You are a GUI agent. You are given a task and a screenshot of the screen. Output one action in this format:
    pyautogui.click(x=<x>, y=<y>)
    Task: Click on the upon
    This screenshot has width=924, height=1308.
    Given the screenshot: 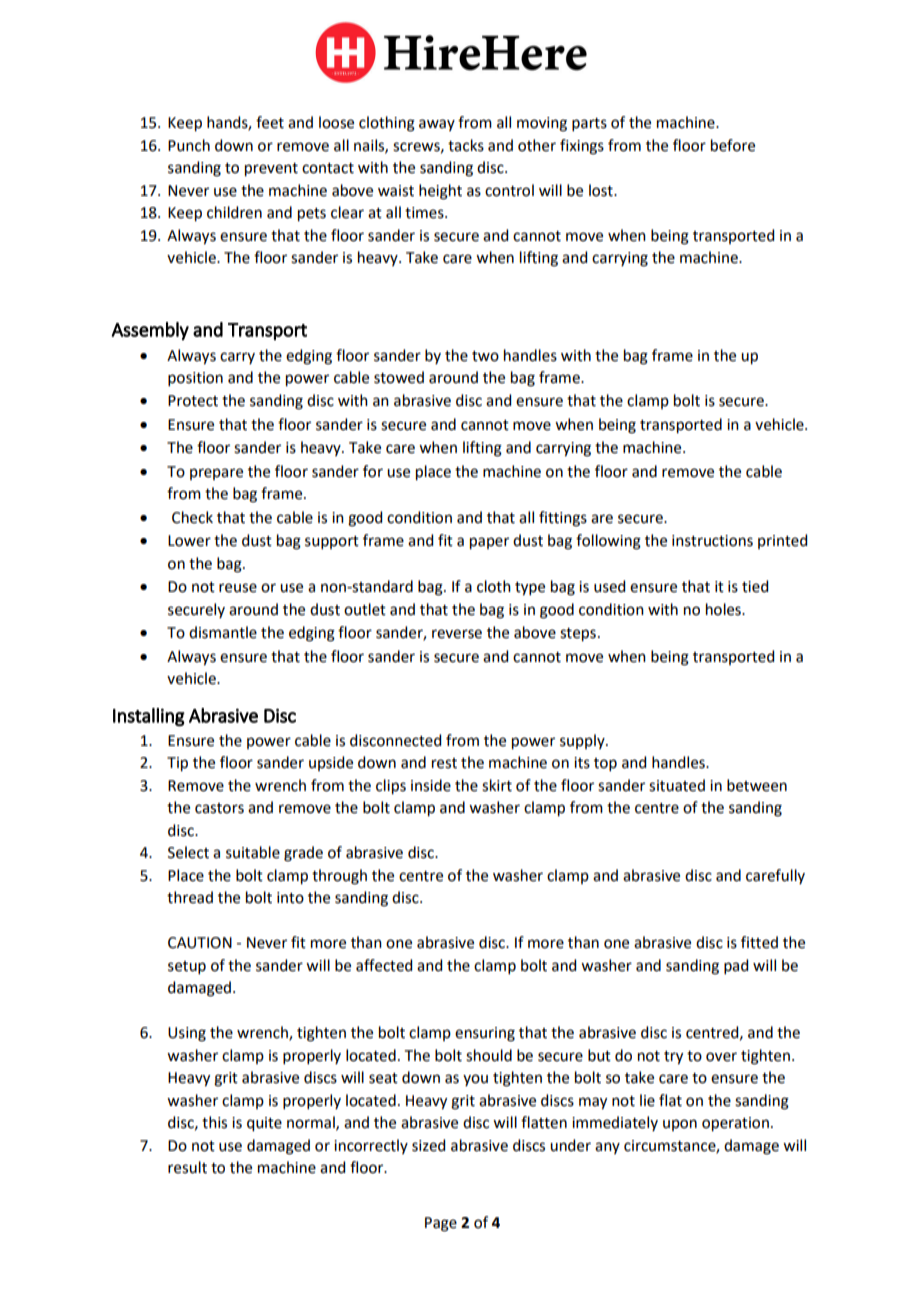 What is the action you would take?
    pyautogui.click(x=680, y=1125)
